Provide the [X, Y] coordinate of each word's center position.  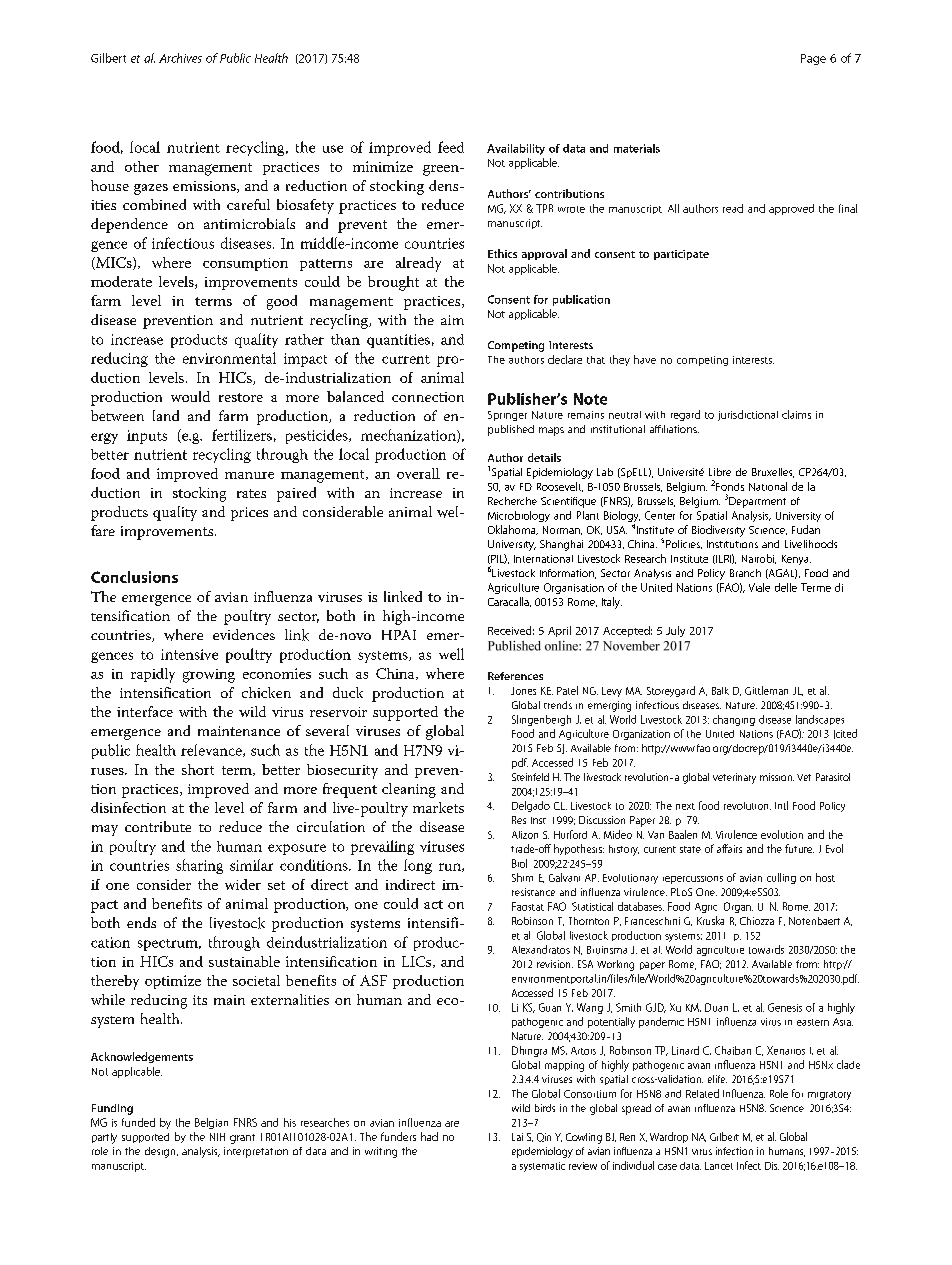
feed [451, 147]
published [511, 430]
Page [813, 59]
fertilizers [242, 435]
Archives [180, 58]
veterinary [734, 778]
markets [438, 807]
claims [796, 414]
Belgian [211, 1123]
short [198, 769]
